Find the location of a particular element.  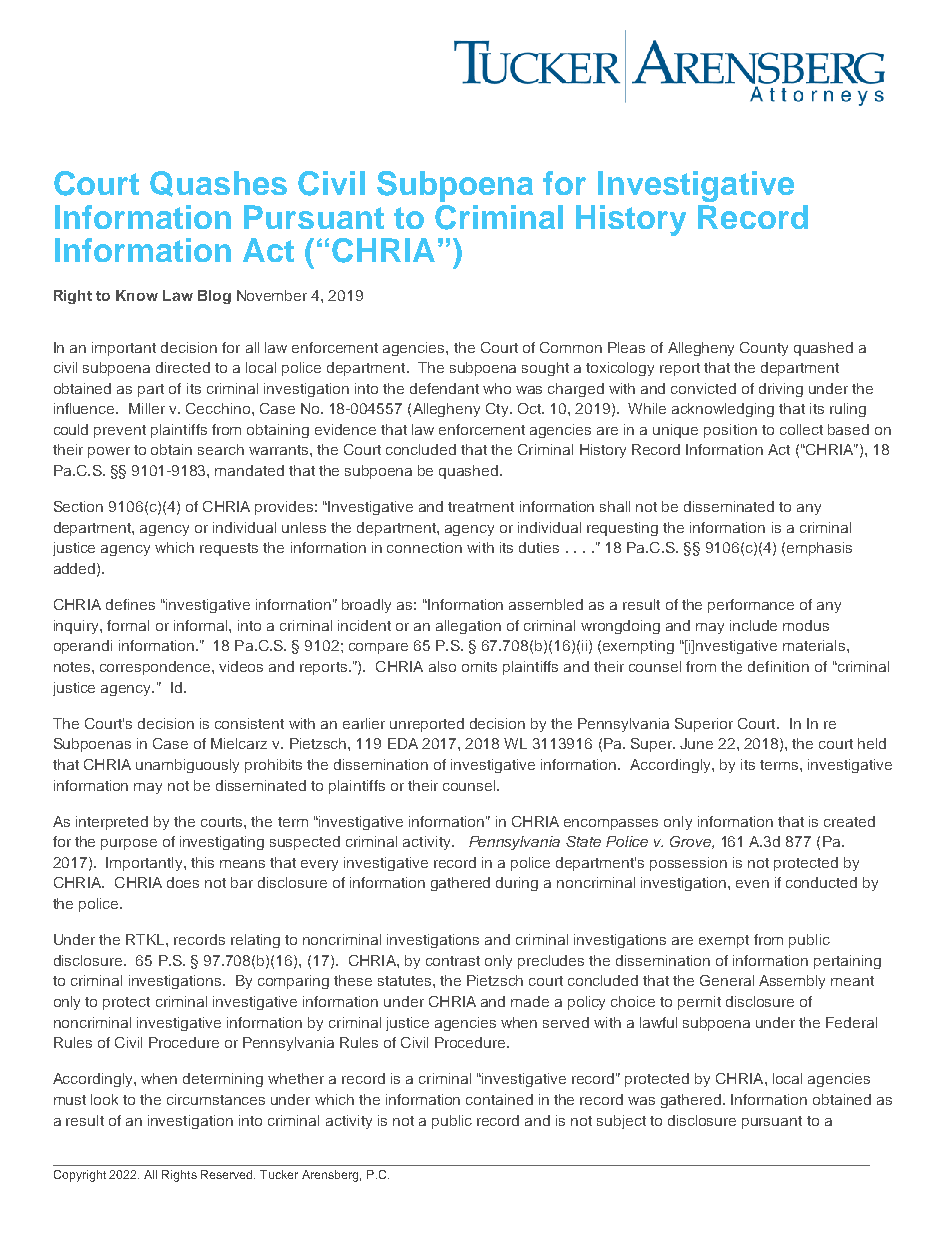

Blog is located at coordinates (214, 297).
